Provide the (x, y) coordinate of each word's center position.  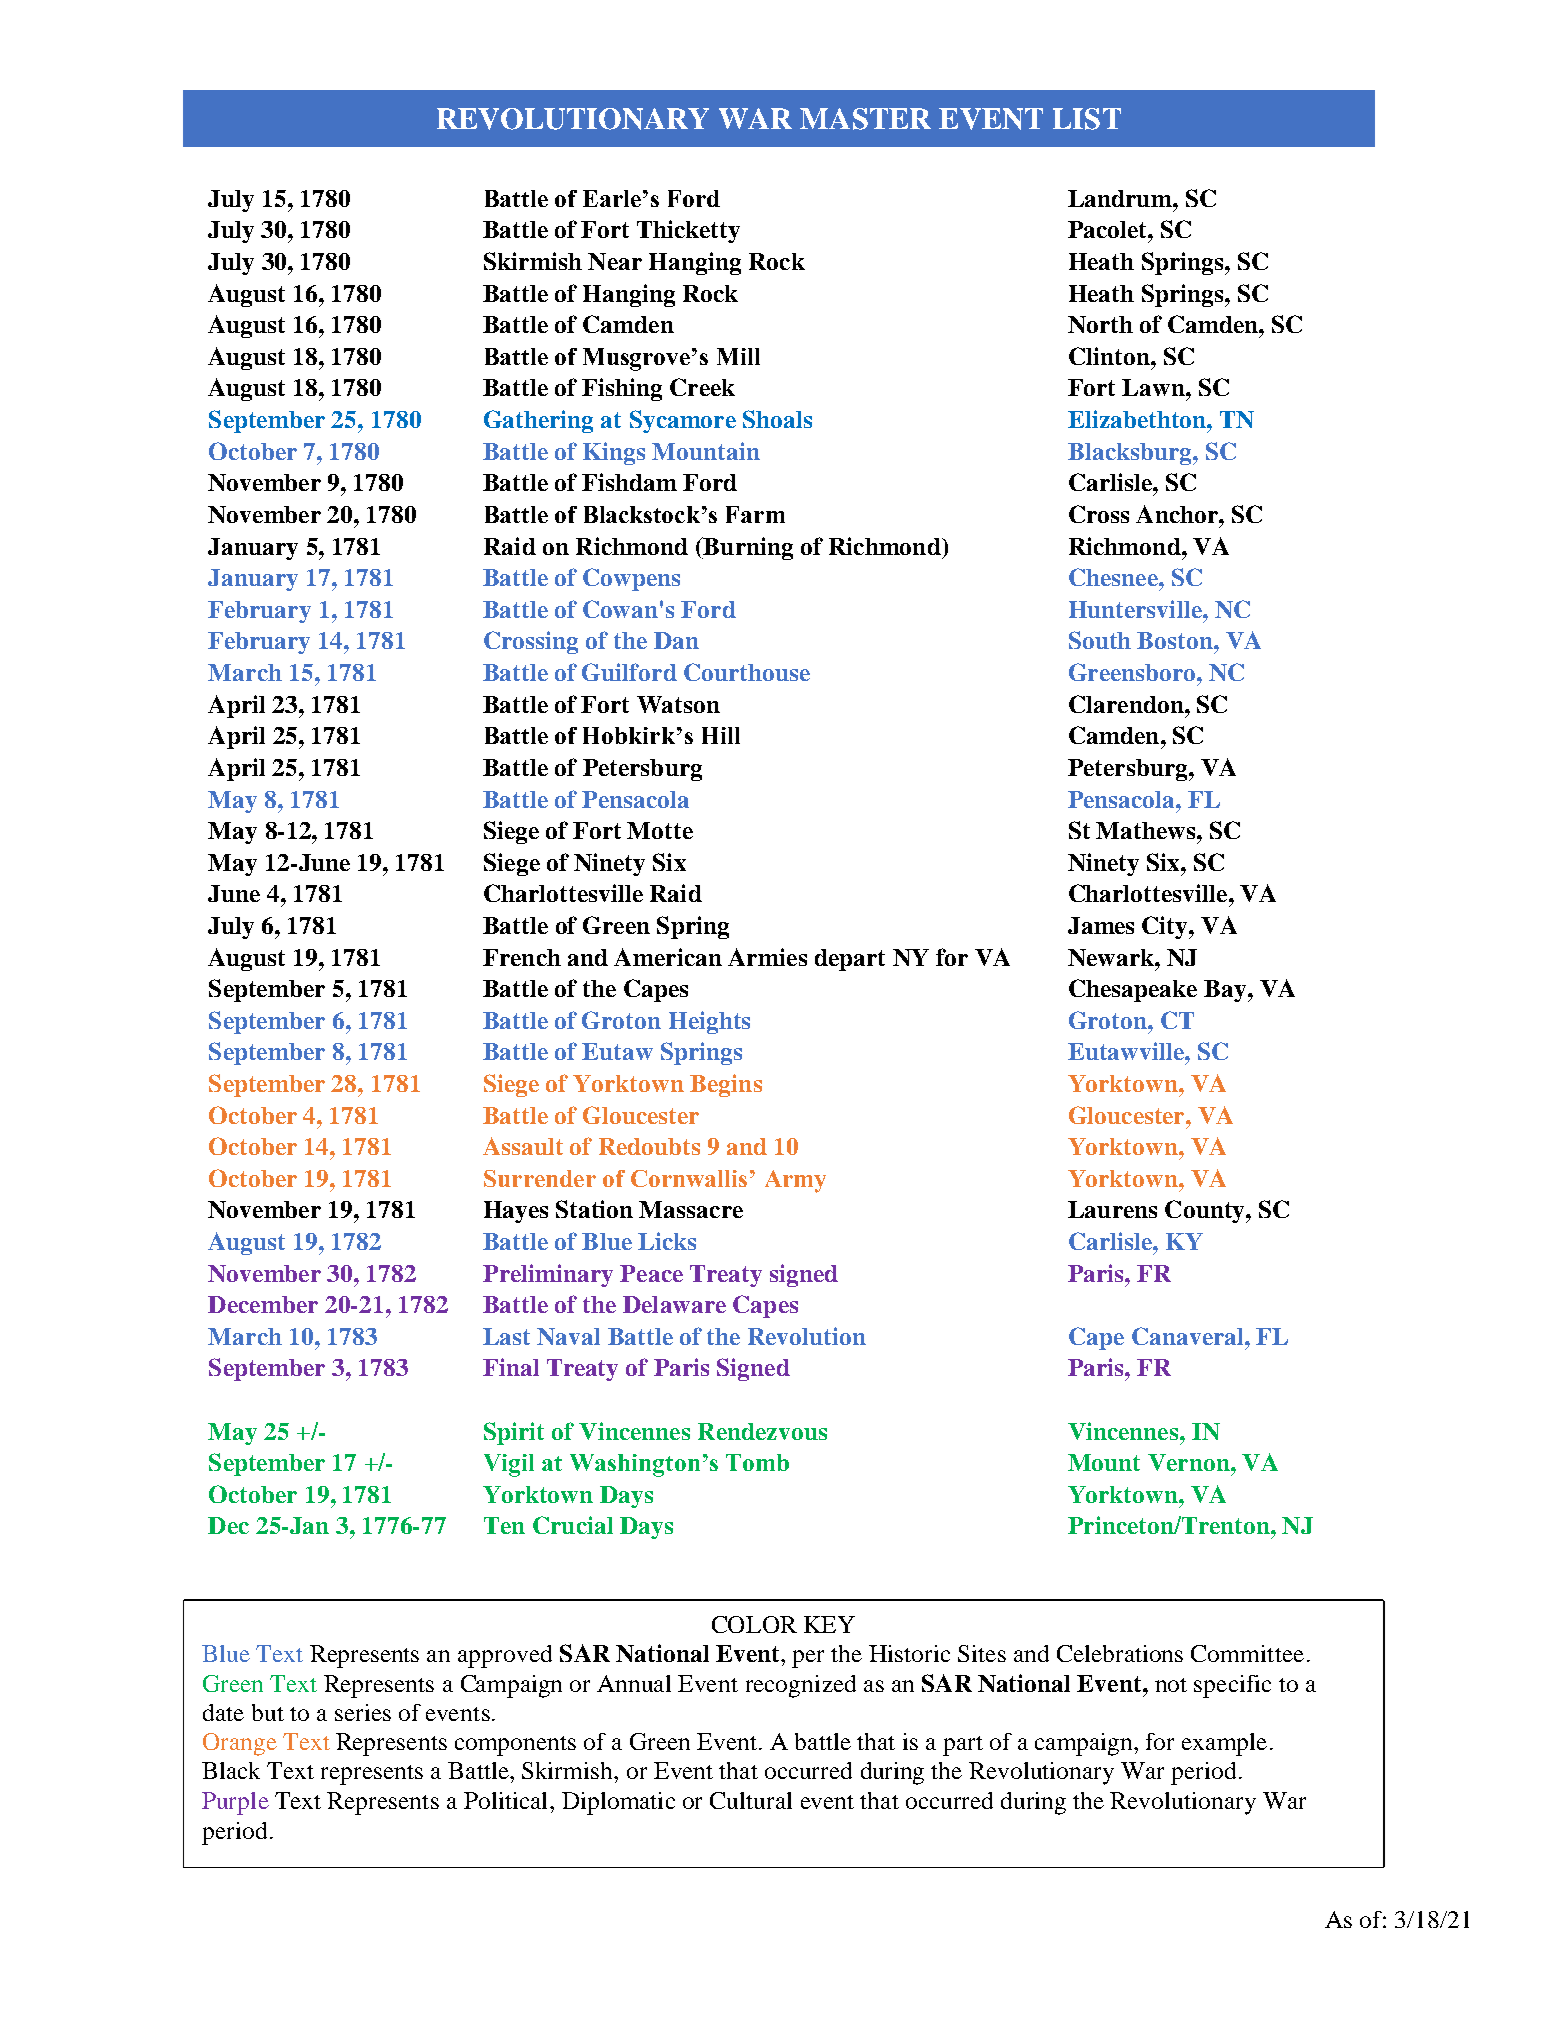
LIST (1087, 119)
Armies (767, 957)
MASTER (865, 119)
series (363, 1712)
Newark (1112, 957)
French (522, 957)
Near (615, 261)
